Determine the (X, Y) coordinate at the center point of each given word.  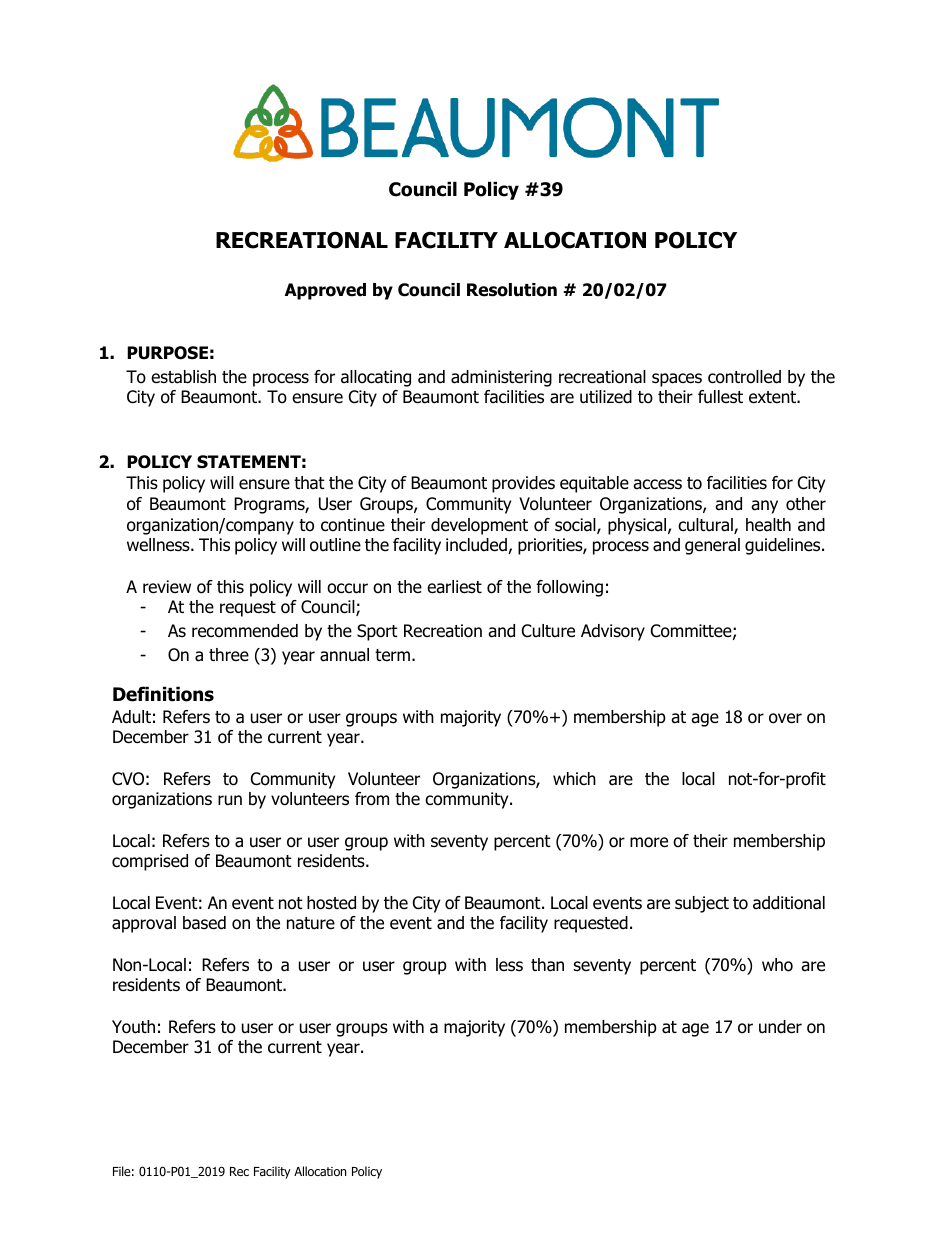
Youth (133, 1027)
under (780, 1027)
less (509, 965)
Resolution (512, 290)
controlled (744, 377)
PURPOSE (167, 353)
